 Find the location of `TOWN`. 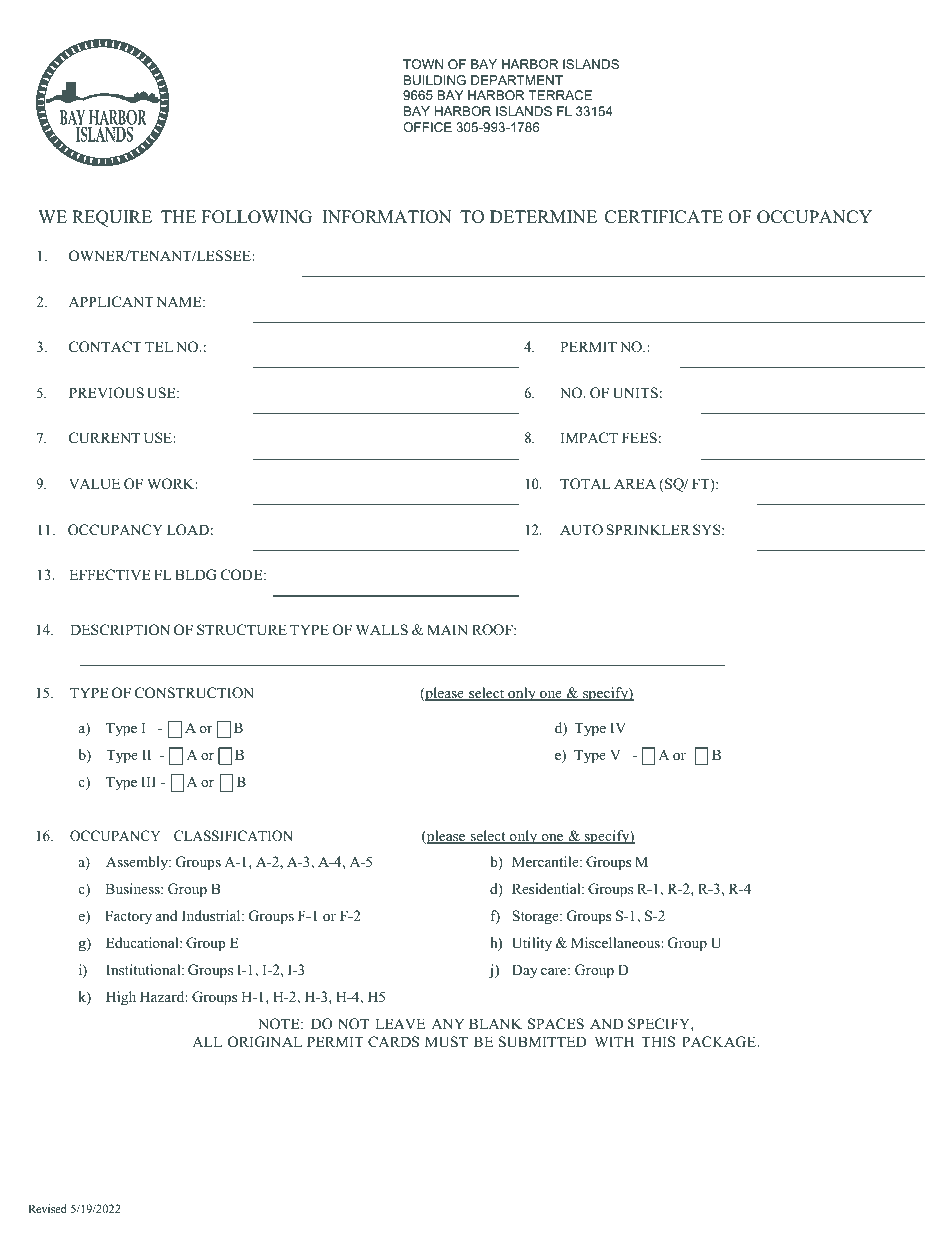

TOWN is located at coordinates (423, 64).
